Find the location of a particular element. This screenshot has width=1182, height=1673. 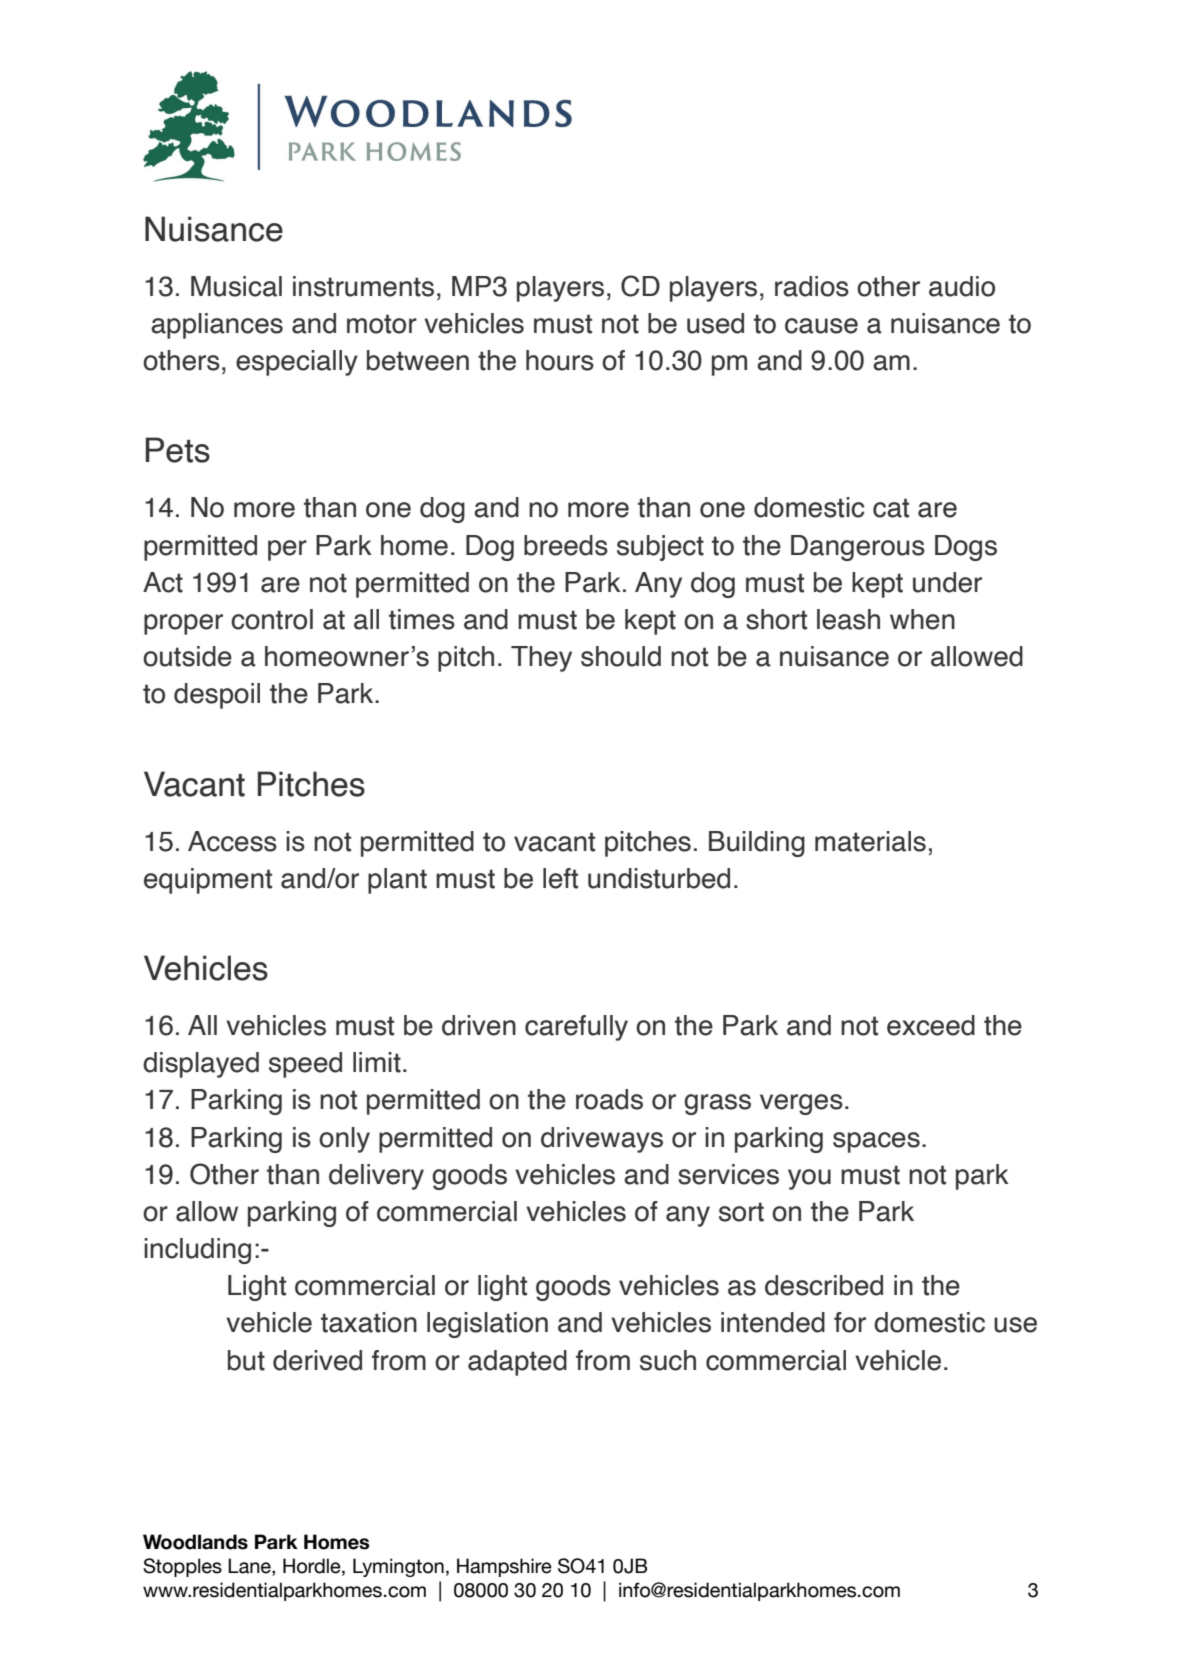

leash is located at coordinates (848, 619).
